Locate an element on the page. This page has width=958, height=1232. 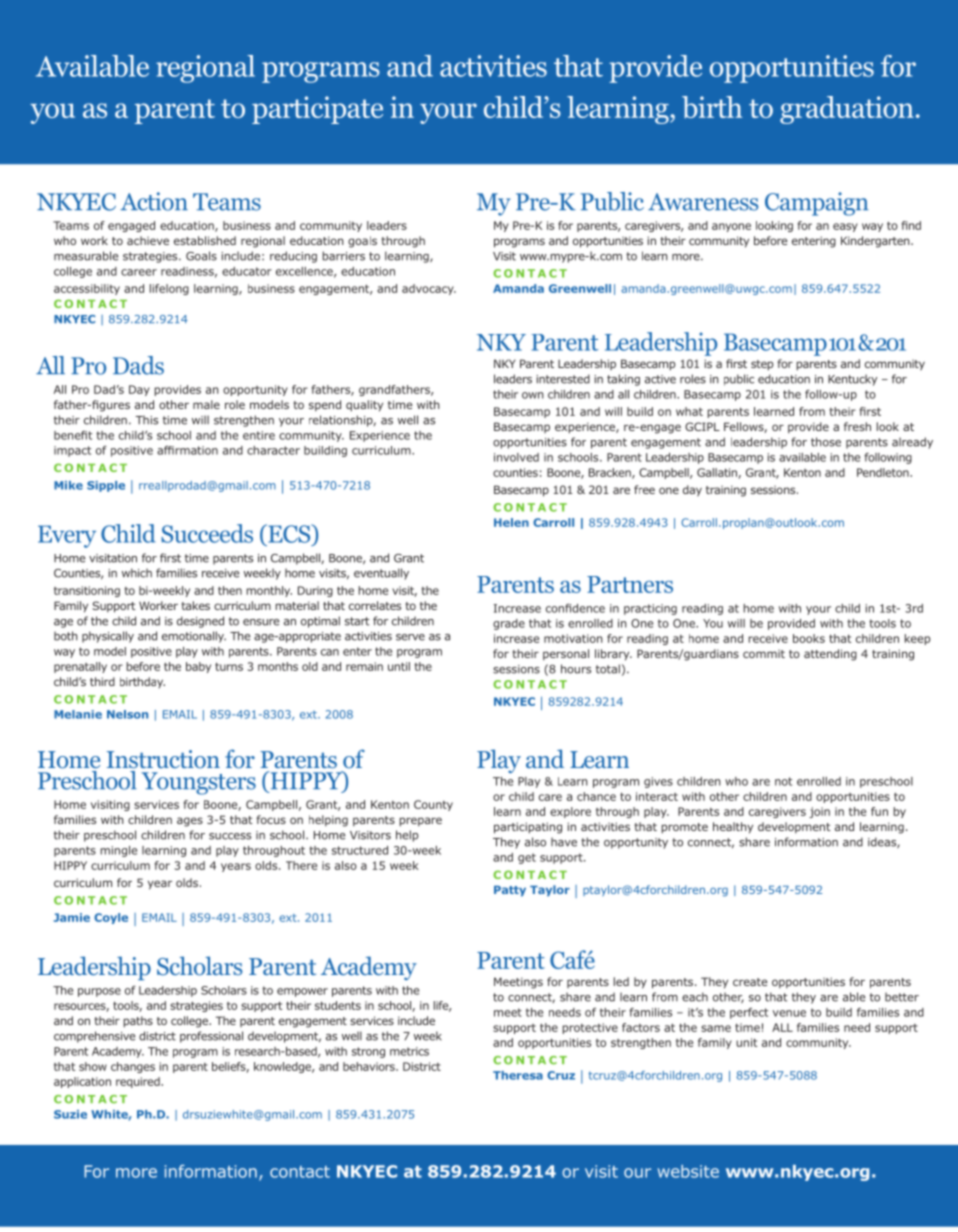
graduation is located at coordinates (847, 110).
